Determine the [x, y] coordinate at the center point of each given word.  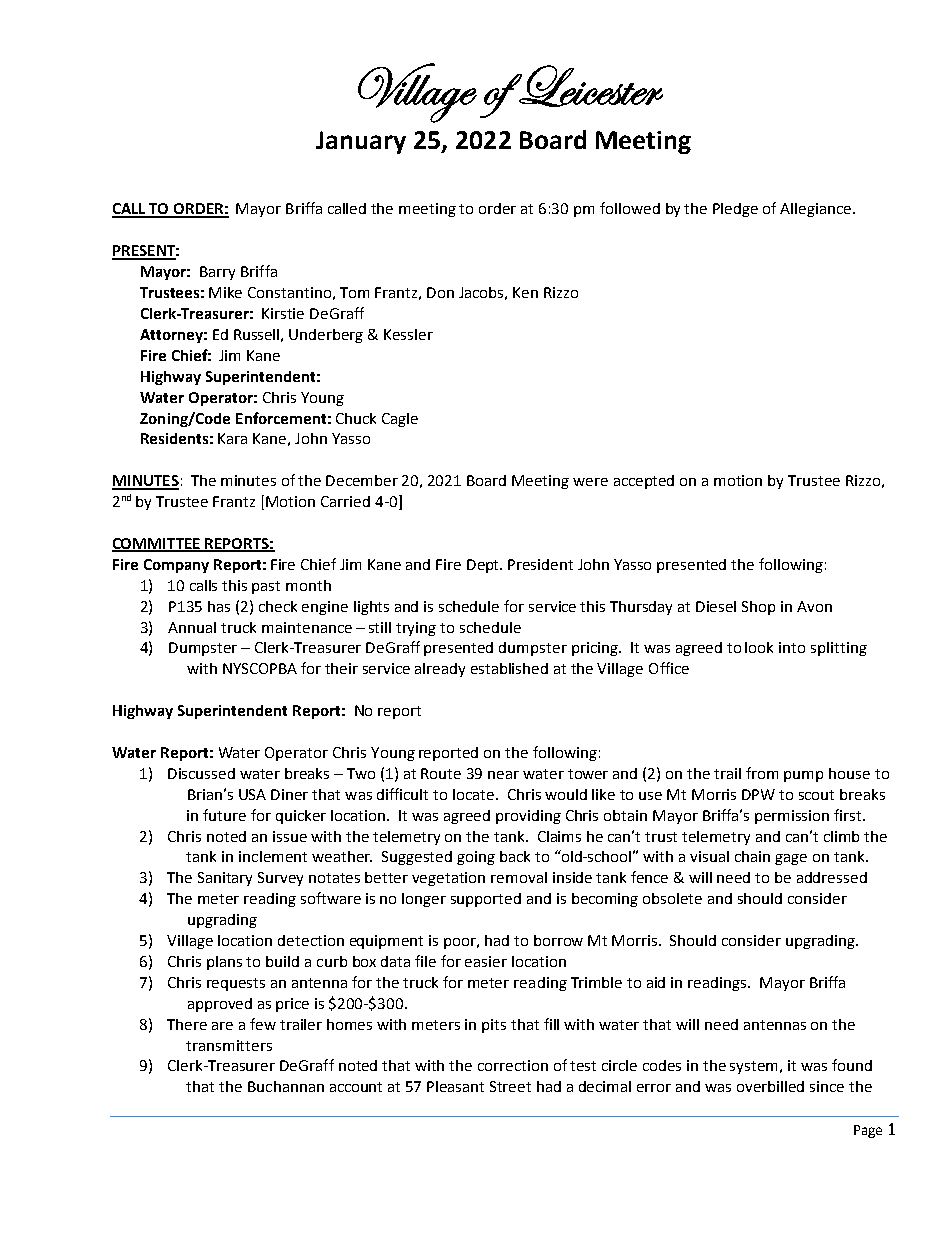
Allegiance [817, 210]
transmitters [229, 1045]
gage [791, 859]
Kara [232, 438]
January [361, 142]
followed [630, 208]
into [792, 647]
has [219, 606]
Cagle [400, 420]
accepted [644, 482]
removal [519, 877]
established [509, 668]
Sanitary [225, 879]
